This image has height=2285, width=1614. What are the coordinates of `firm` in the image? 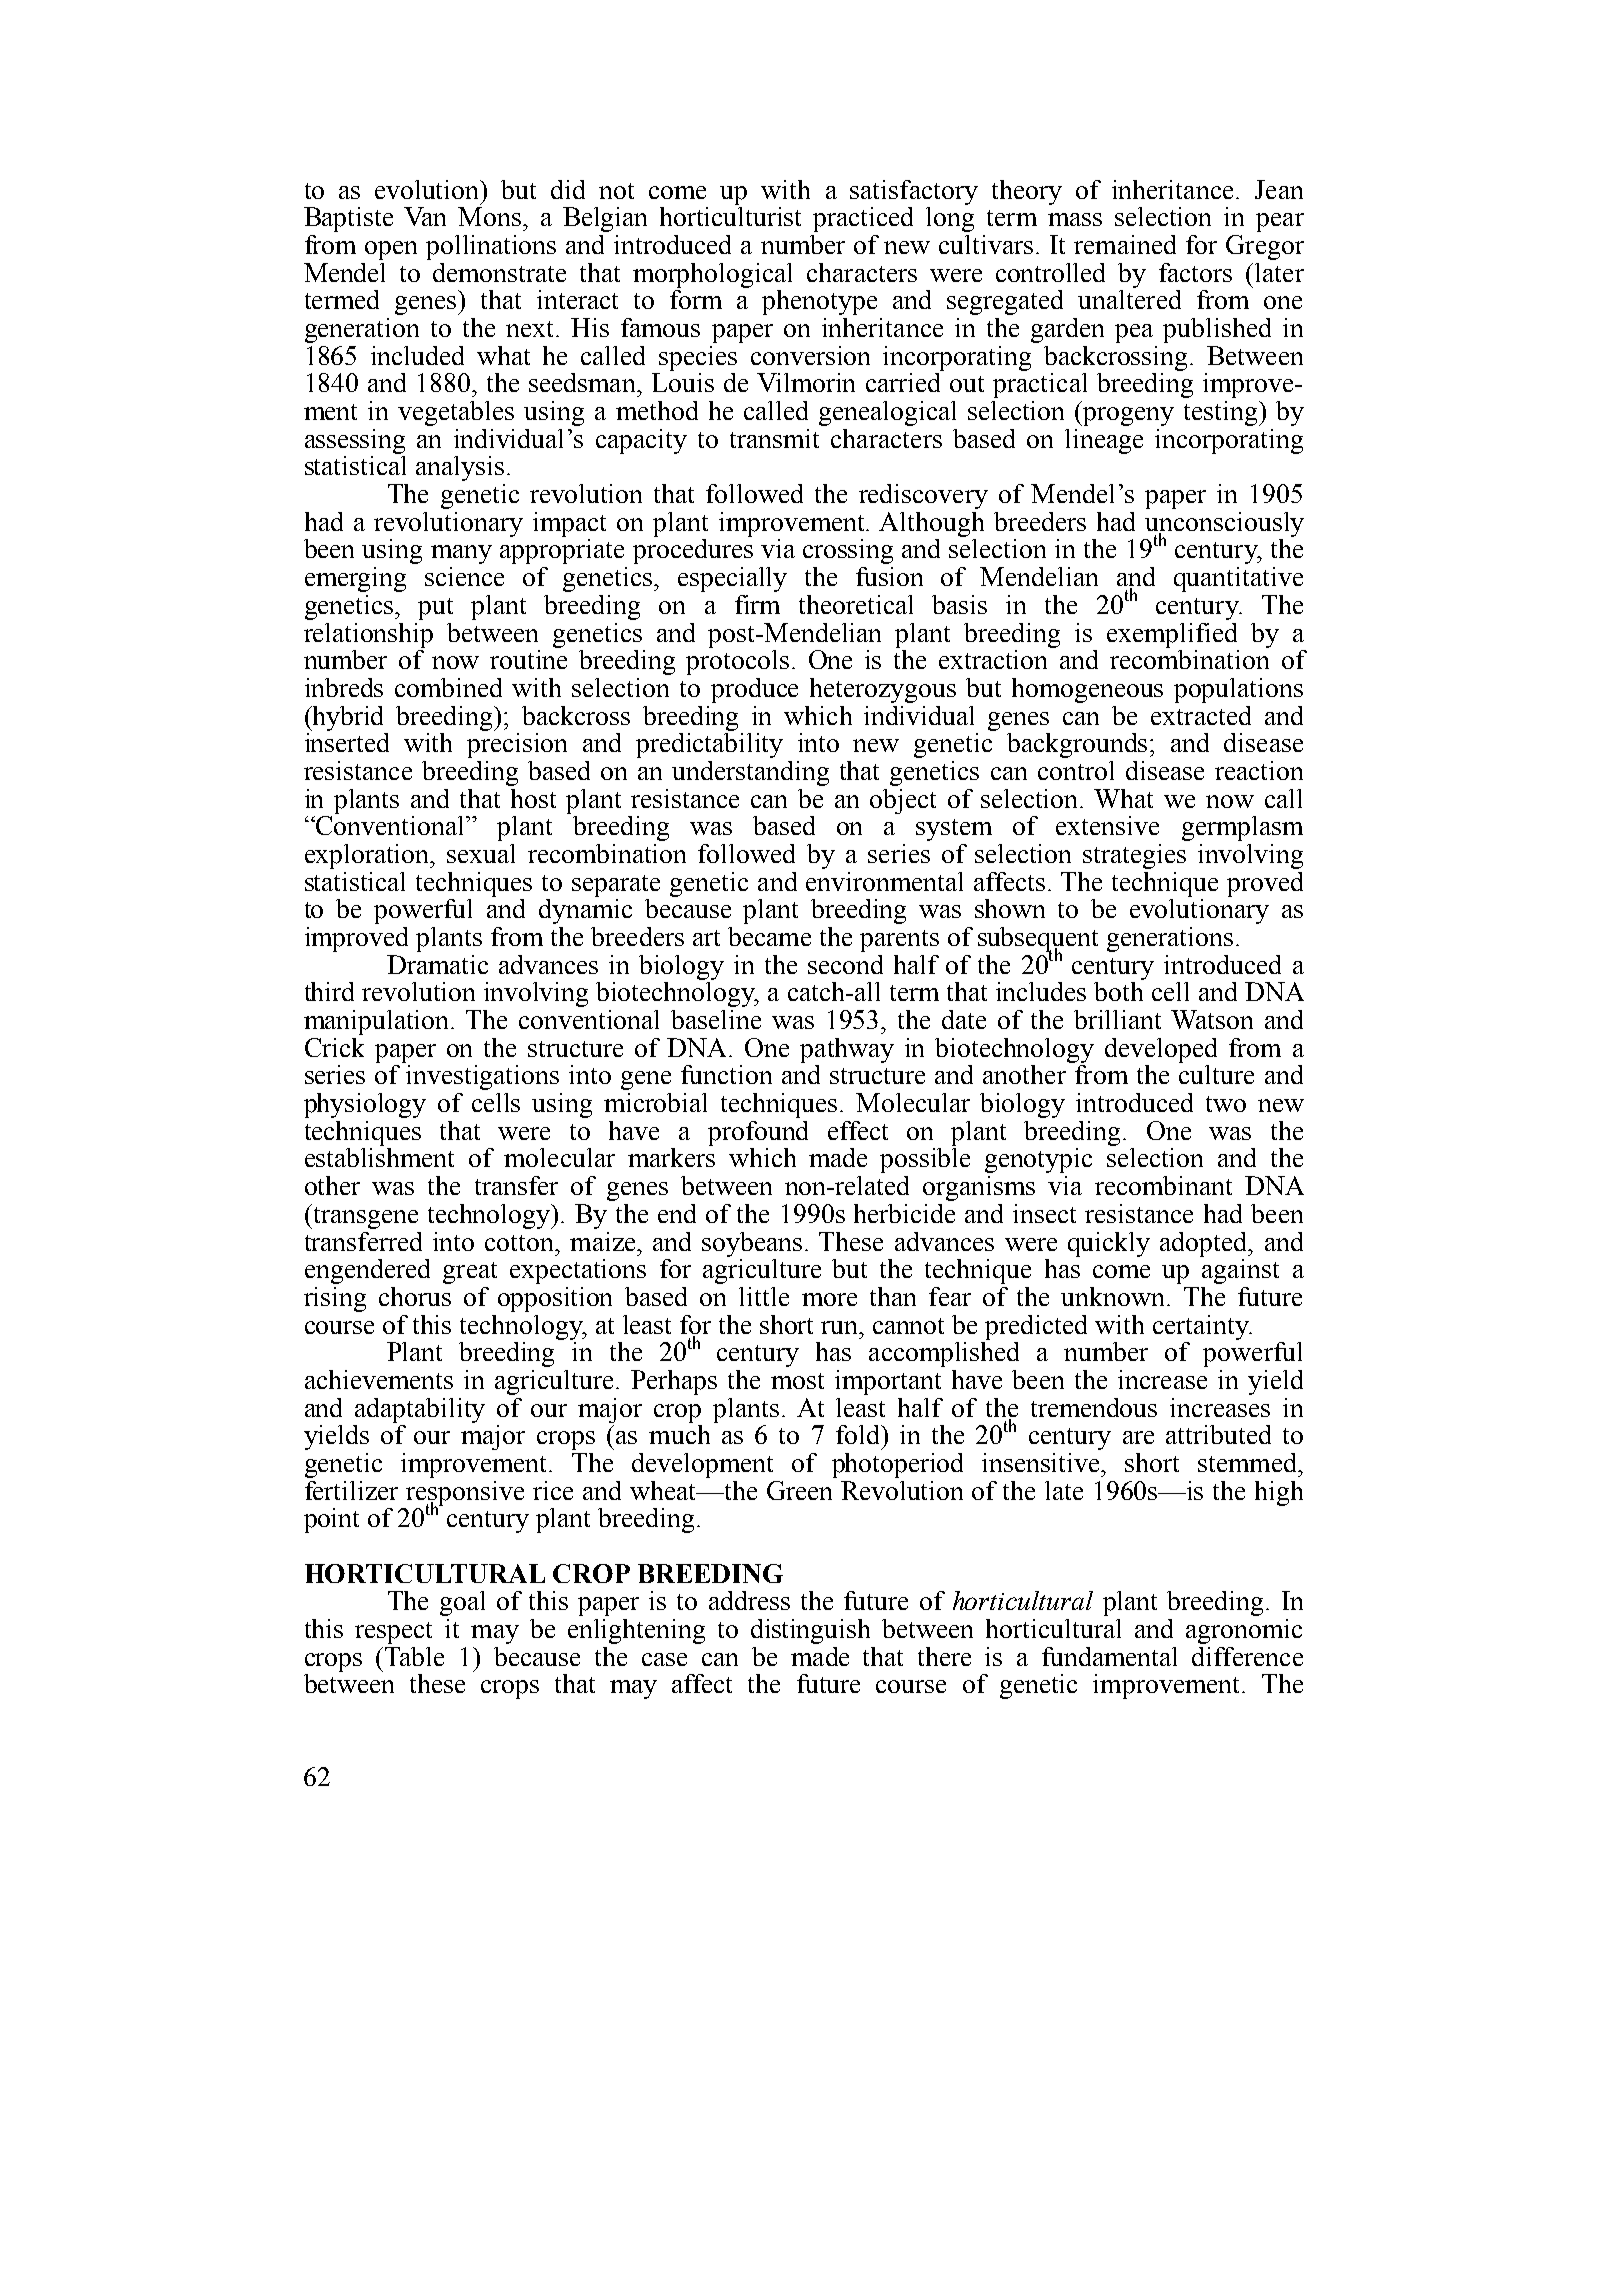 It's located at (757, 604).
